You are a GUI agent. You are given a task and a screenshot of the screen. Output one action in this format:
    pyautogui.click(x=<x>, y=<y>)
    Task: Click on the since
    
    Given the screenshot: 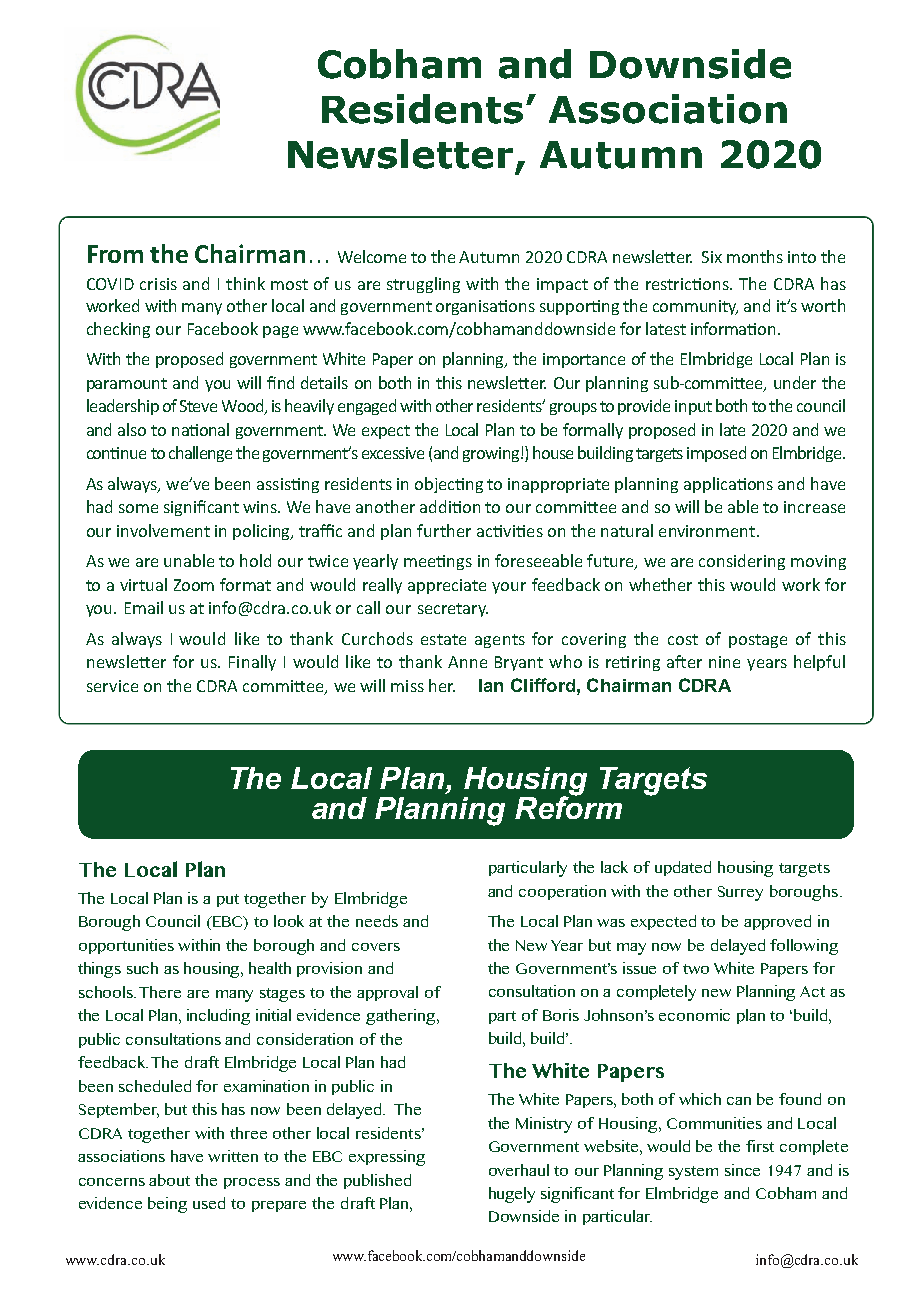 What is the action you would take?
    pyautogui.click(x=742, y=1170)
